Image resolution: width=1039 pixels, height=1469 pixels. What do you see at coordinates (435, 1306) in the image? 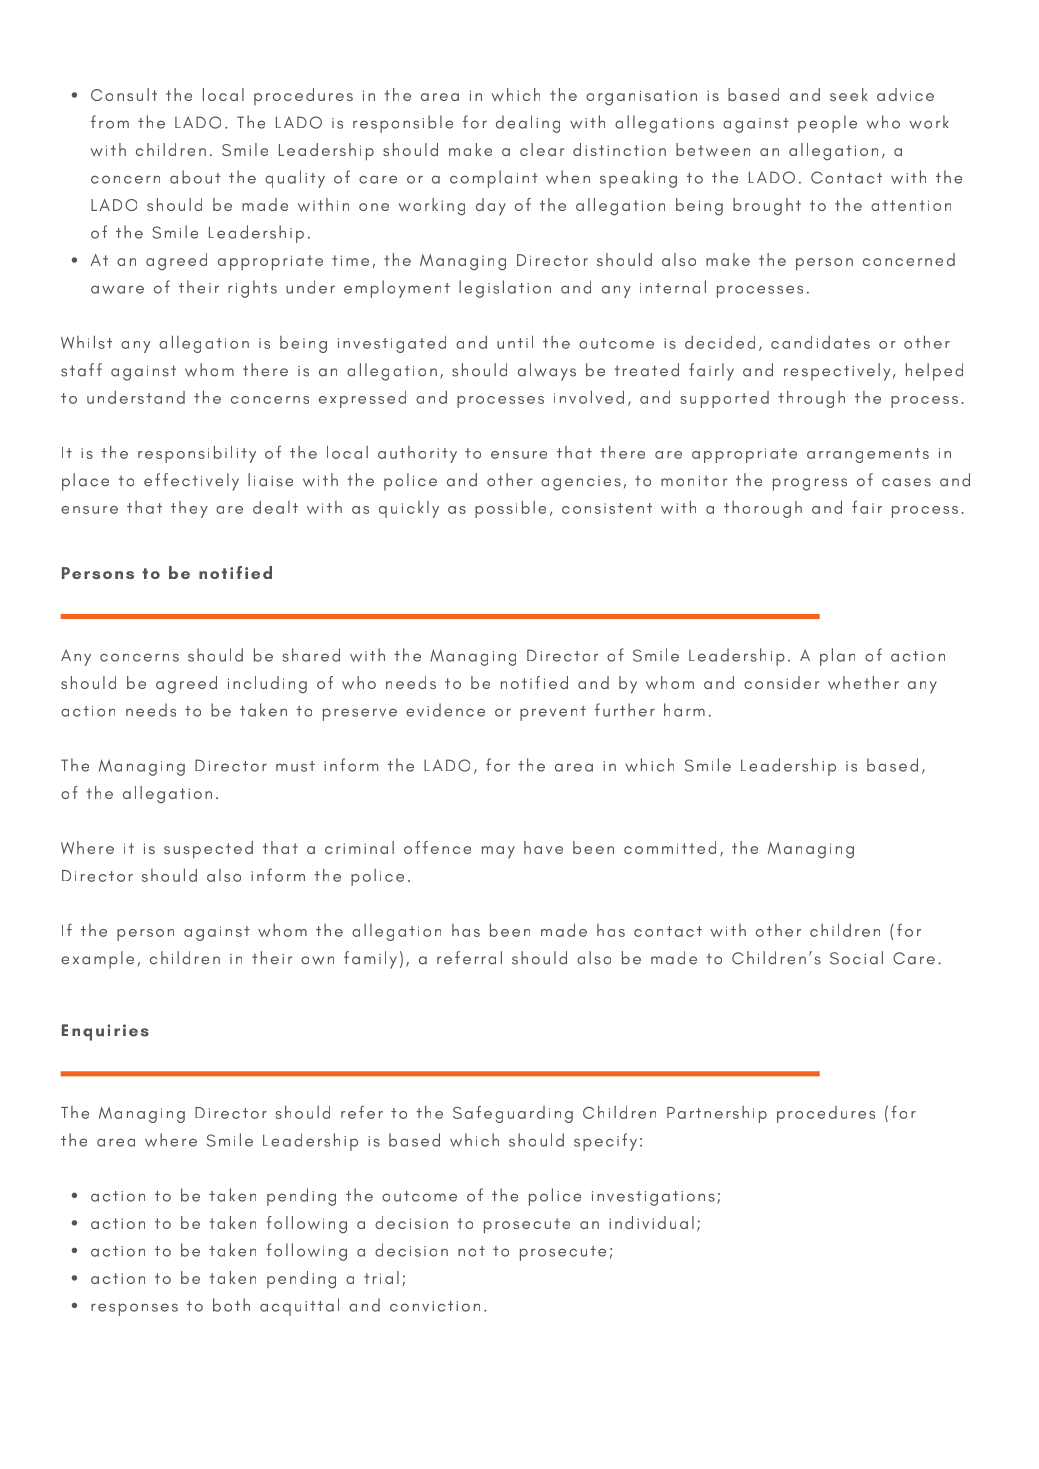
I see `conviction` at bounding box center [435, 1306].
